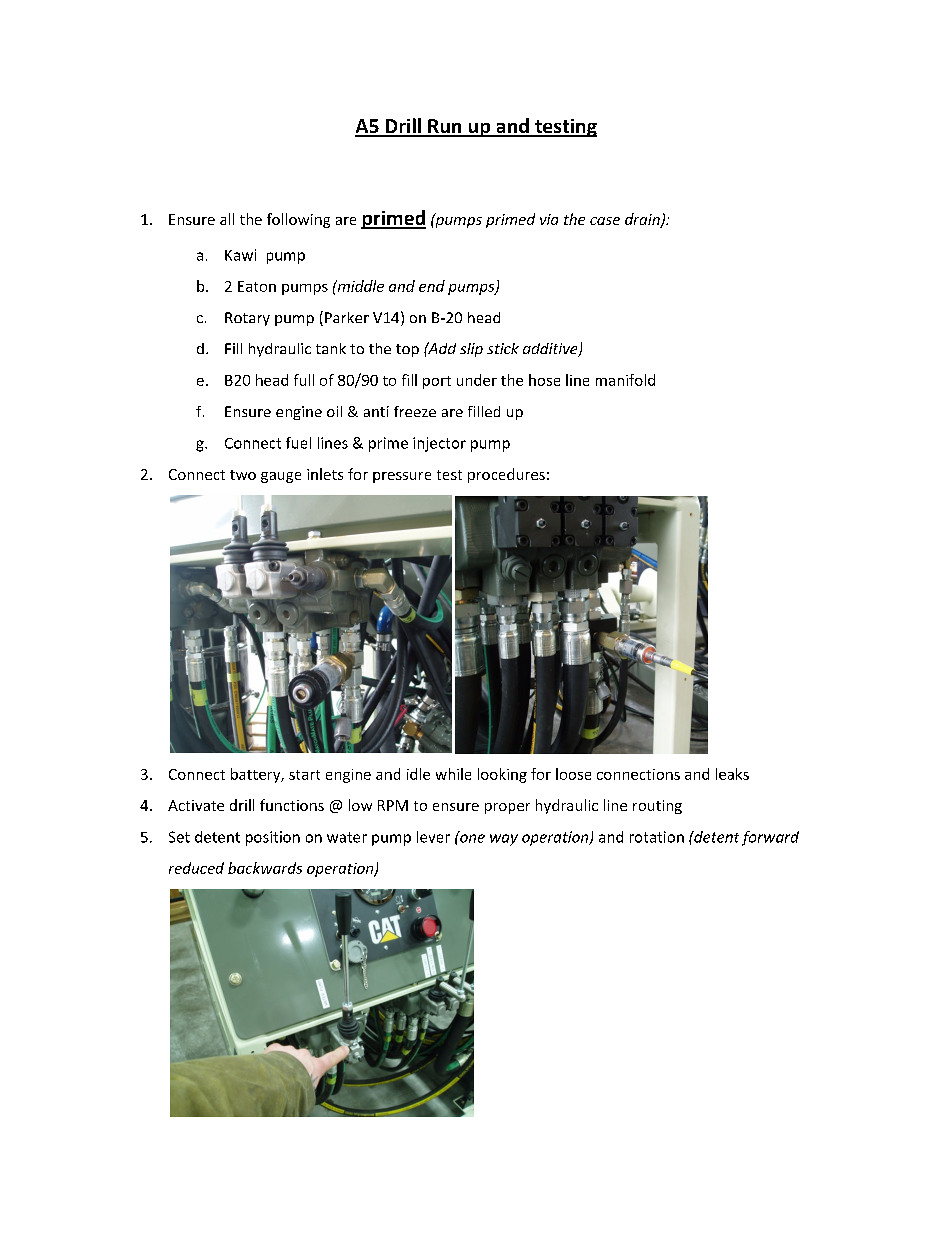 The width and height of the screenshot is (952, 1233). Describe the element at coordinates (506, 475) in the screenshot. I see `procedures` at that location.
